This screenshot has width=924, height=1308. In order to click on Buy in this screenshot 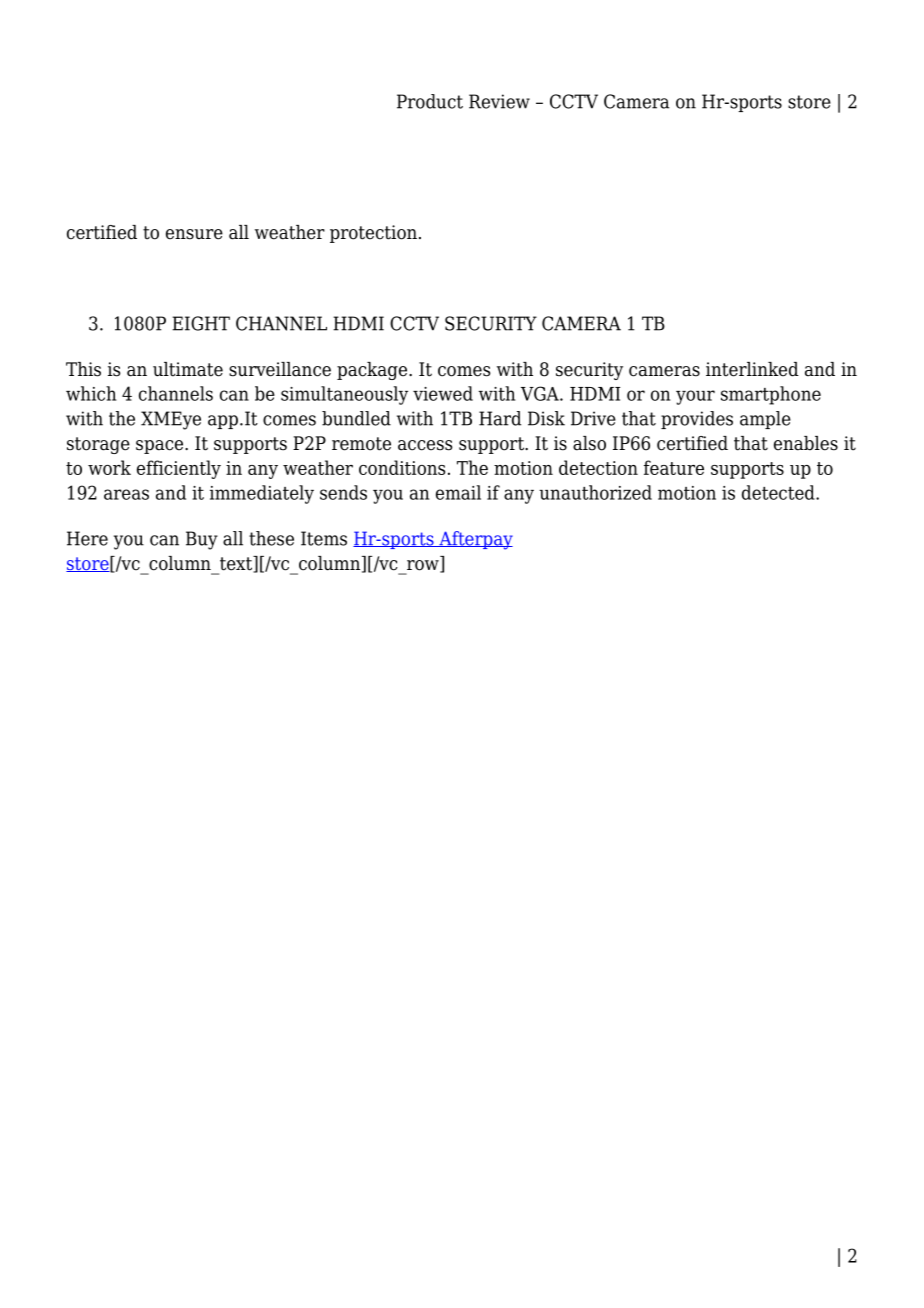, I will do `click(202, 540)`.
